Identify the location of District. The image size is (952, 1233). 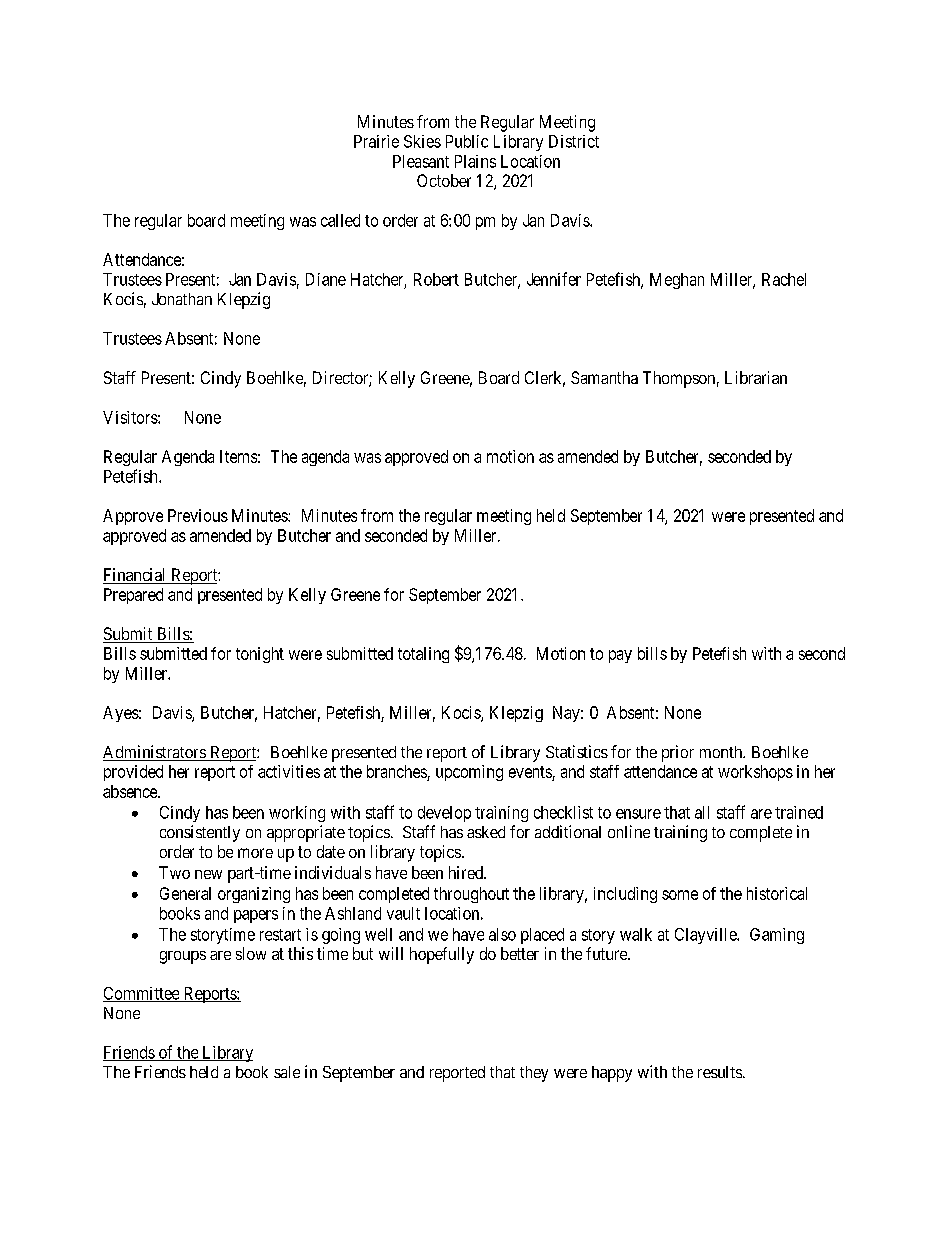
(574, 141).
